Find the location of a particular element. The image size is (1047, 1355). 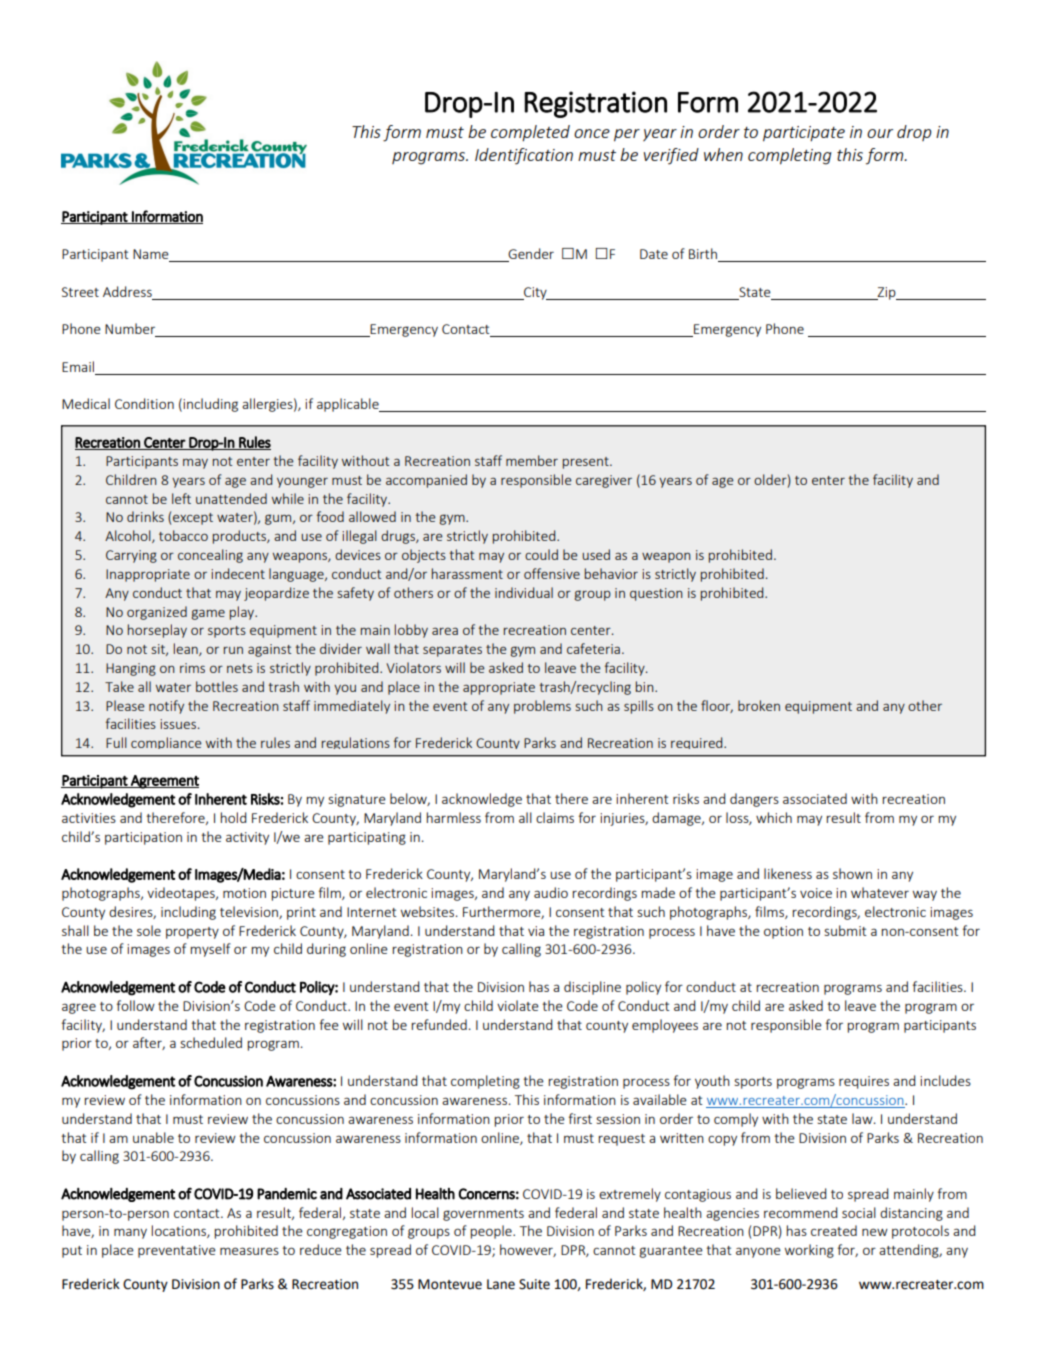

motion is located at coordinates (244, 893).
